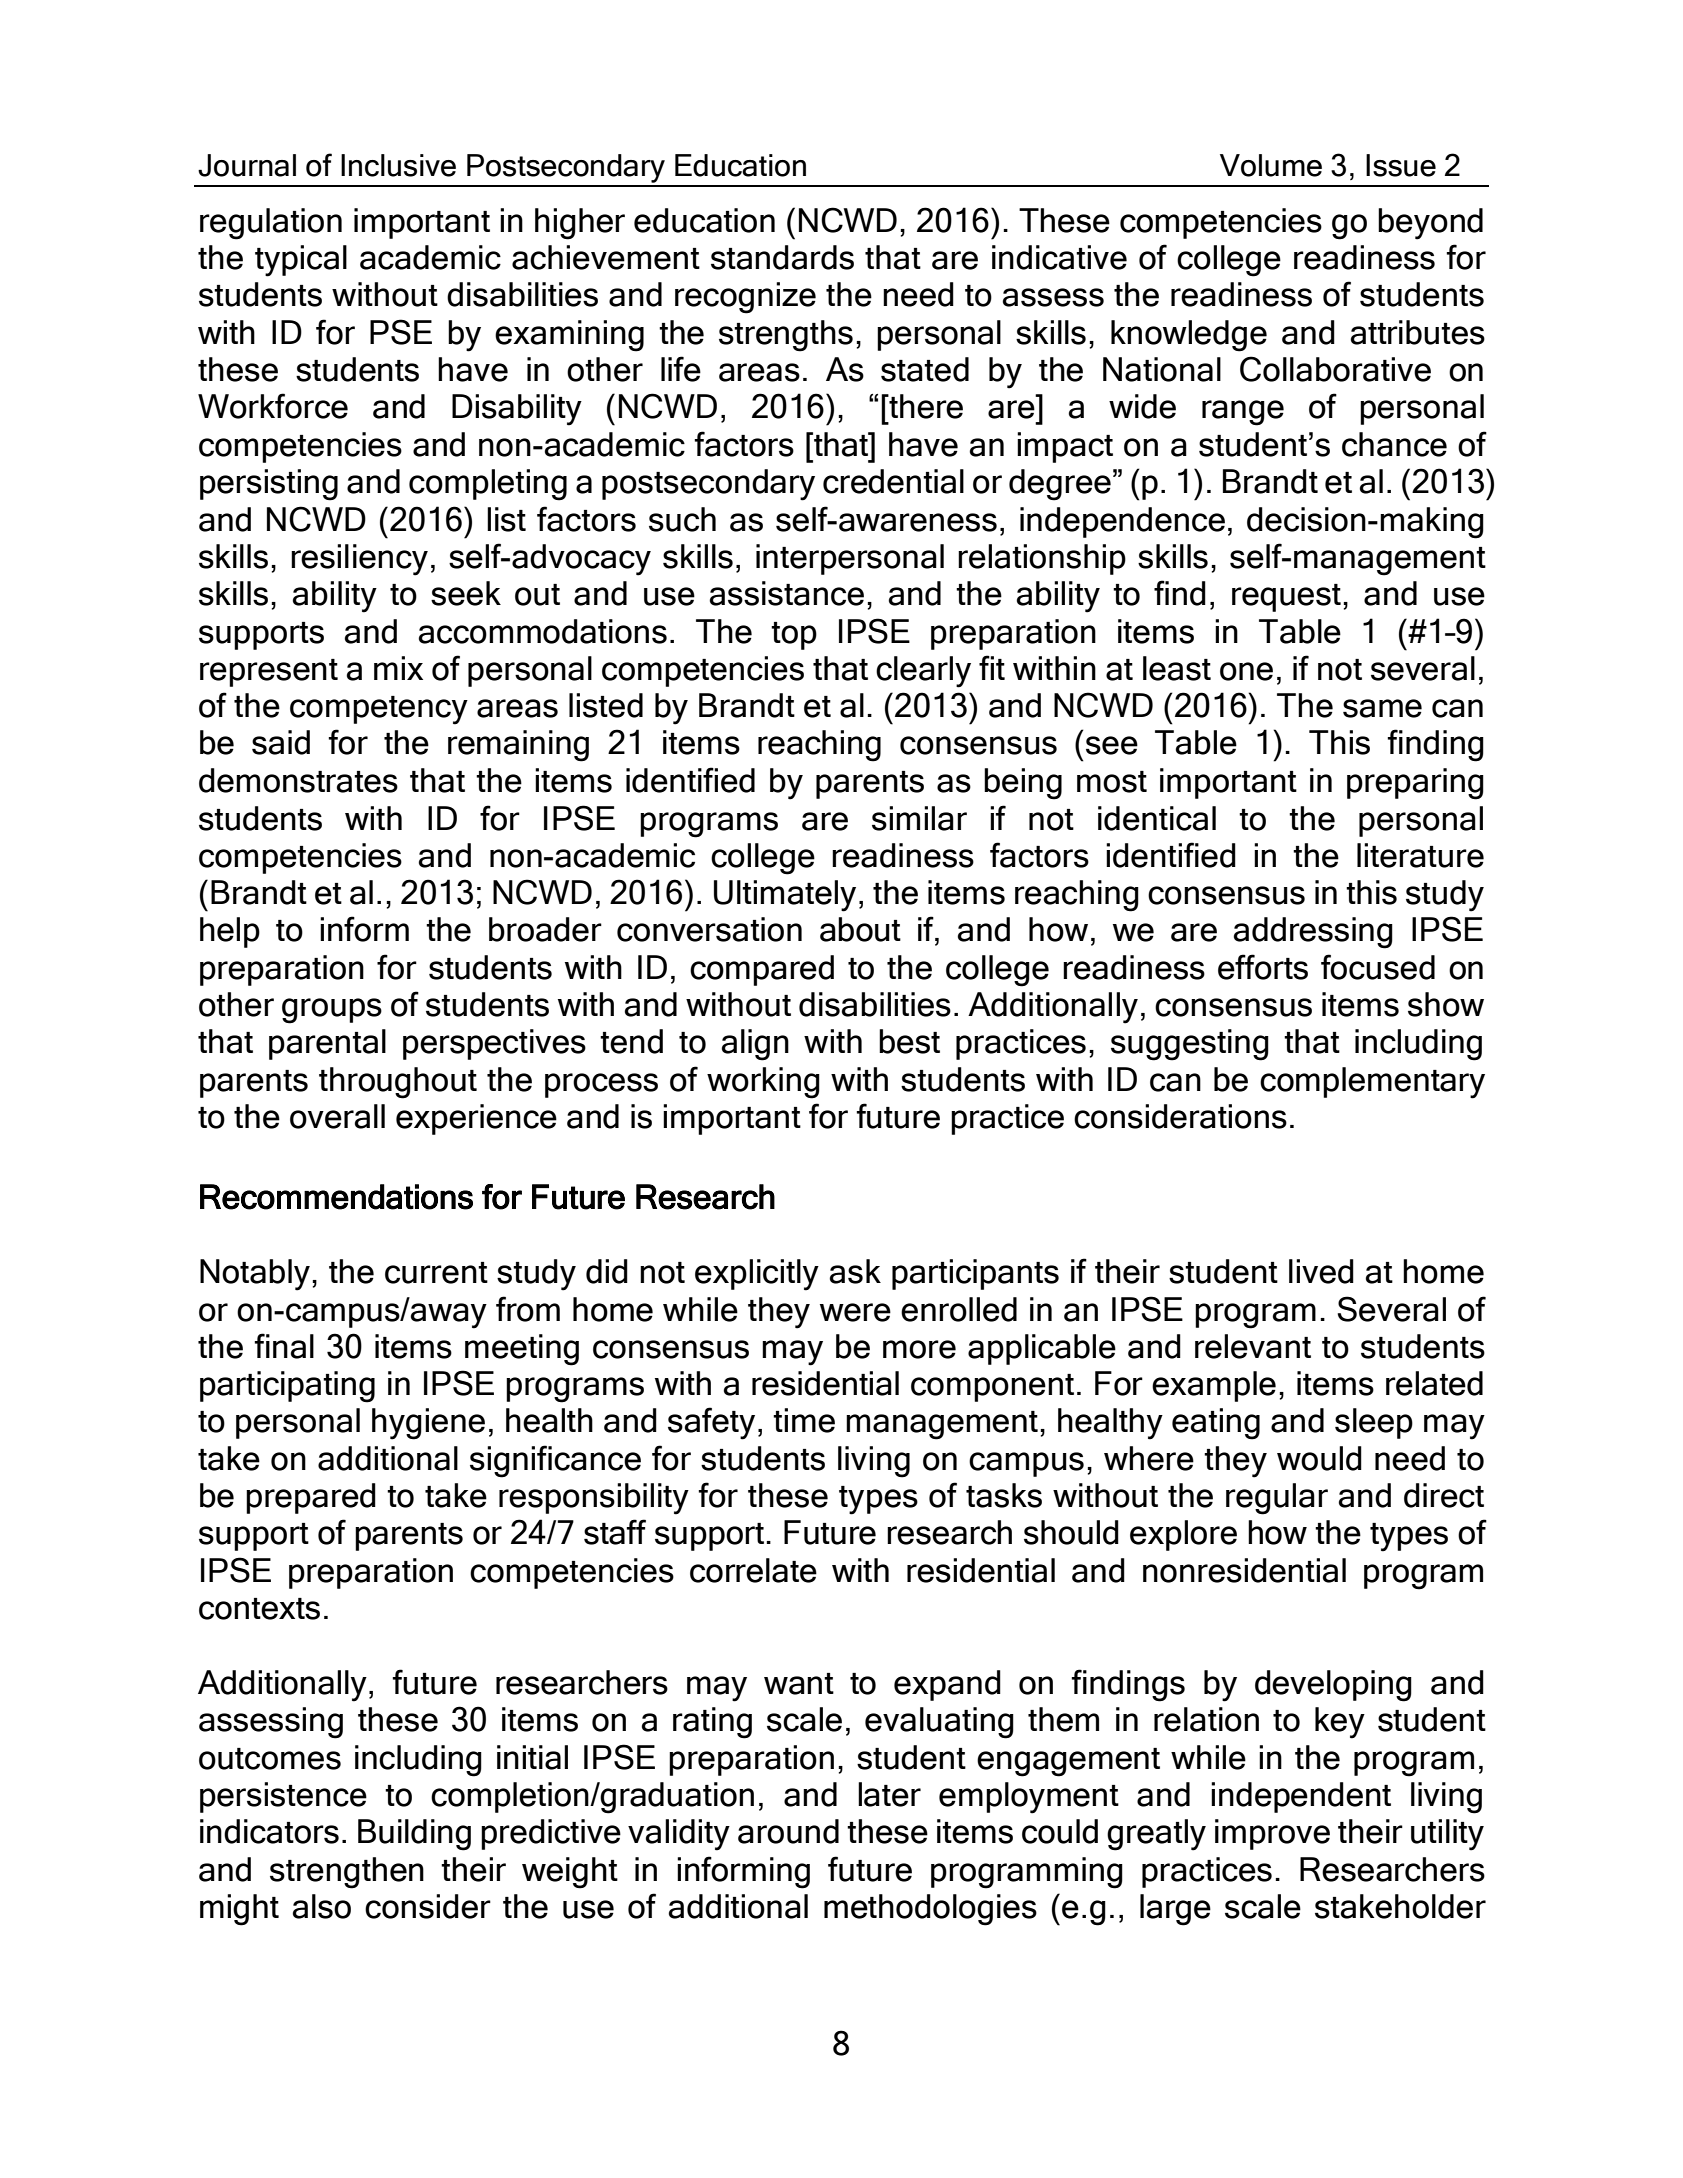 The height and width of the page is (2178, 1683). What do you see at coordinates (327, 1044) in the page?
I see `parental` at bounding box center [327, 1044].
